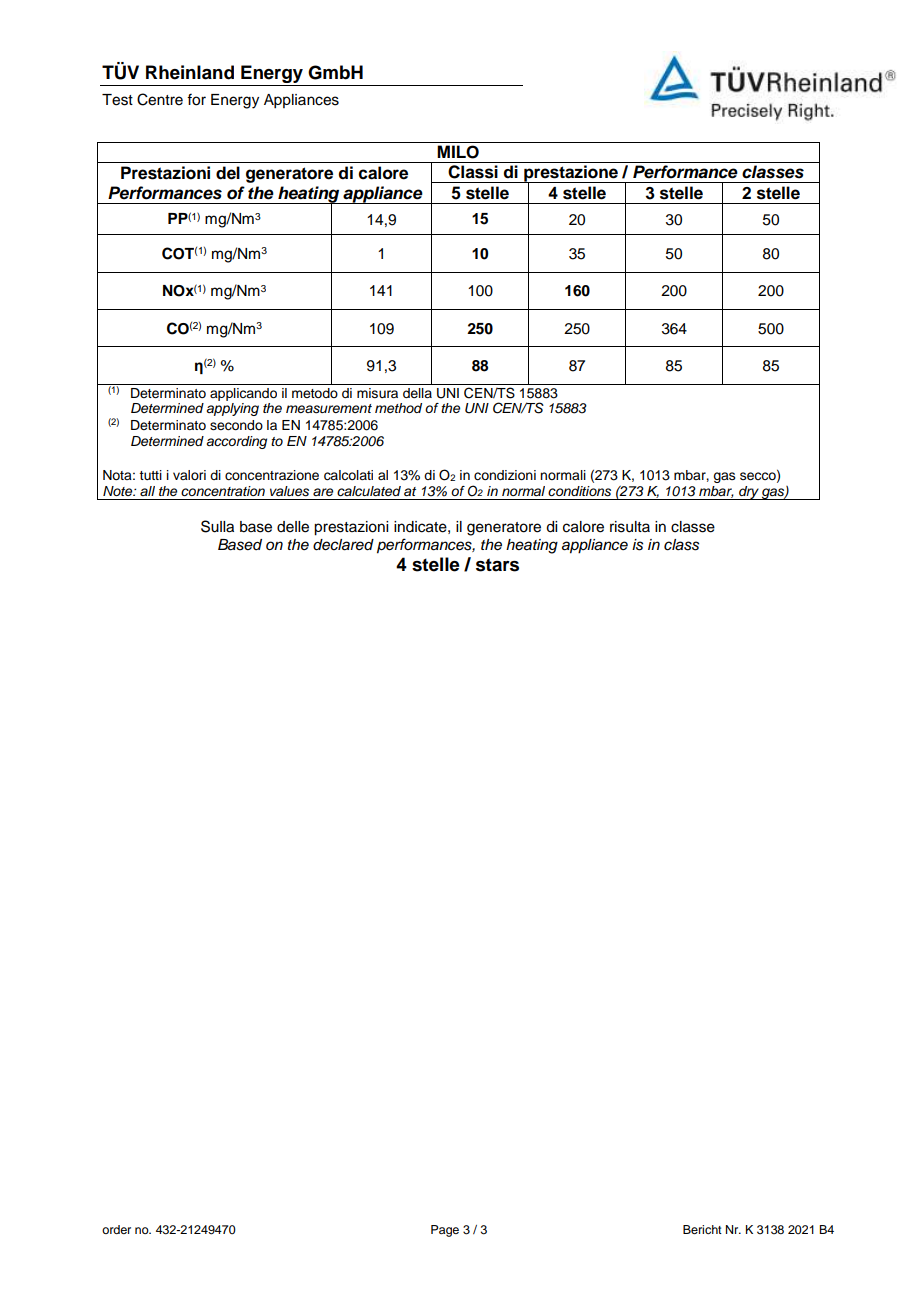 The image size is (924, 1308). What do you see at coordinates (749, 493) in the page?
I see `dry` at bounding box center [749, 493].
